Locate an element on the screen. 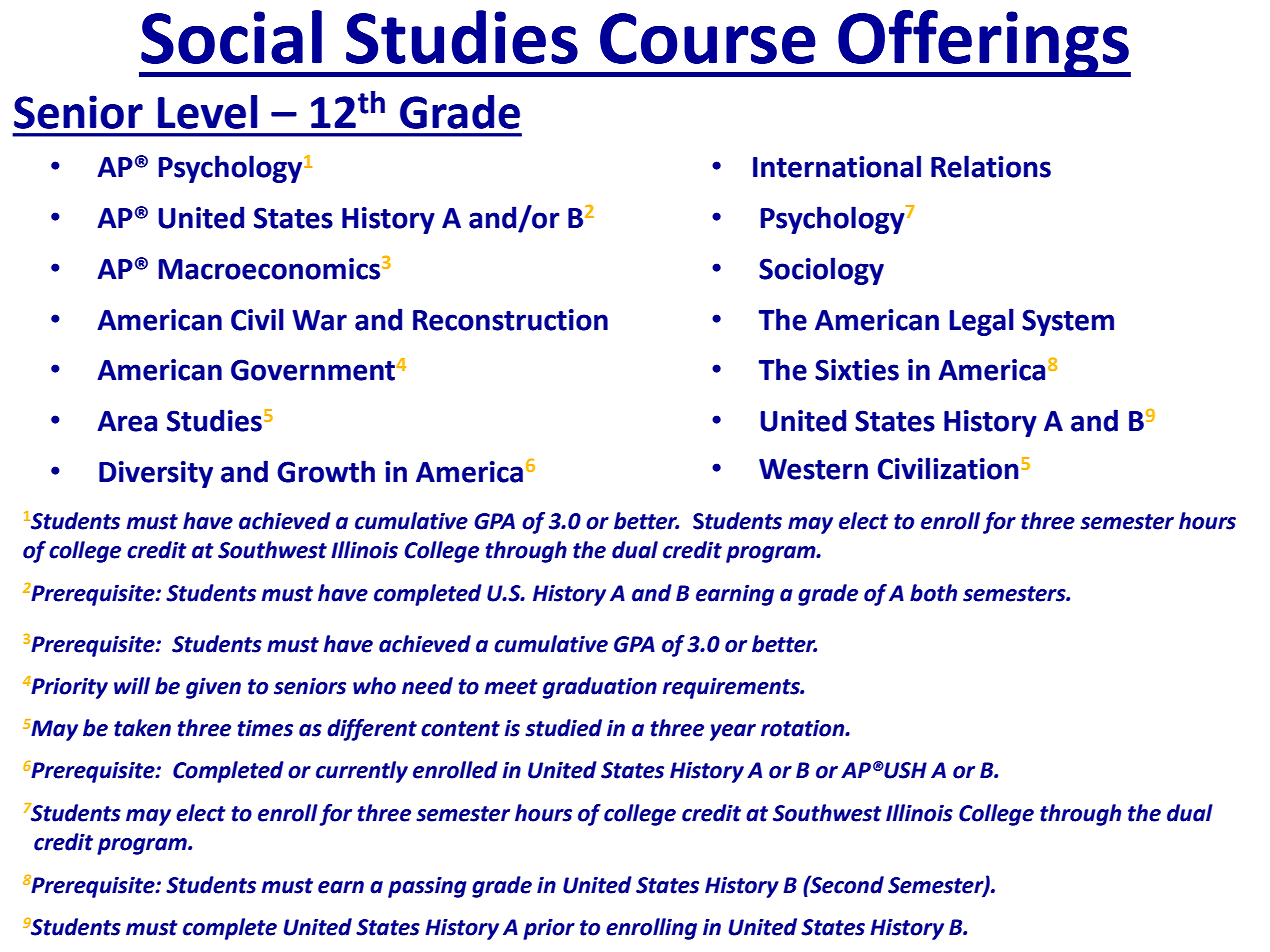 This screenshot has width=1270, height=952. Offerings is located at coordinates (983, 43).
